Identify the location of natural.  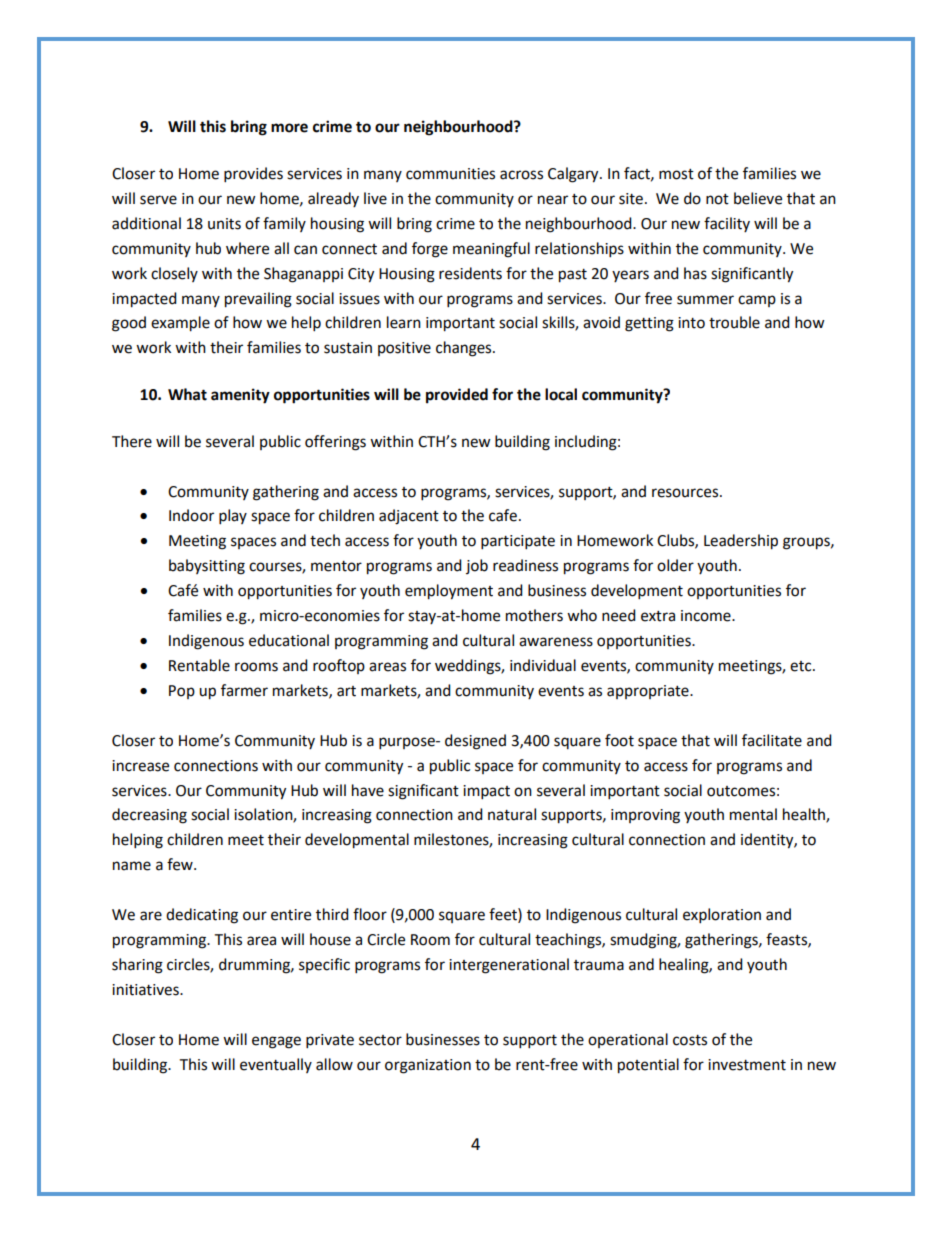
(512, 814).
